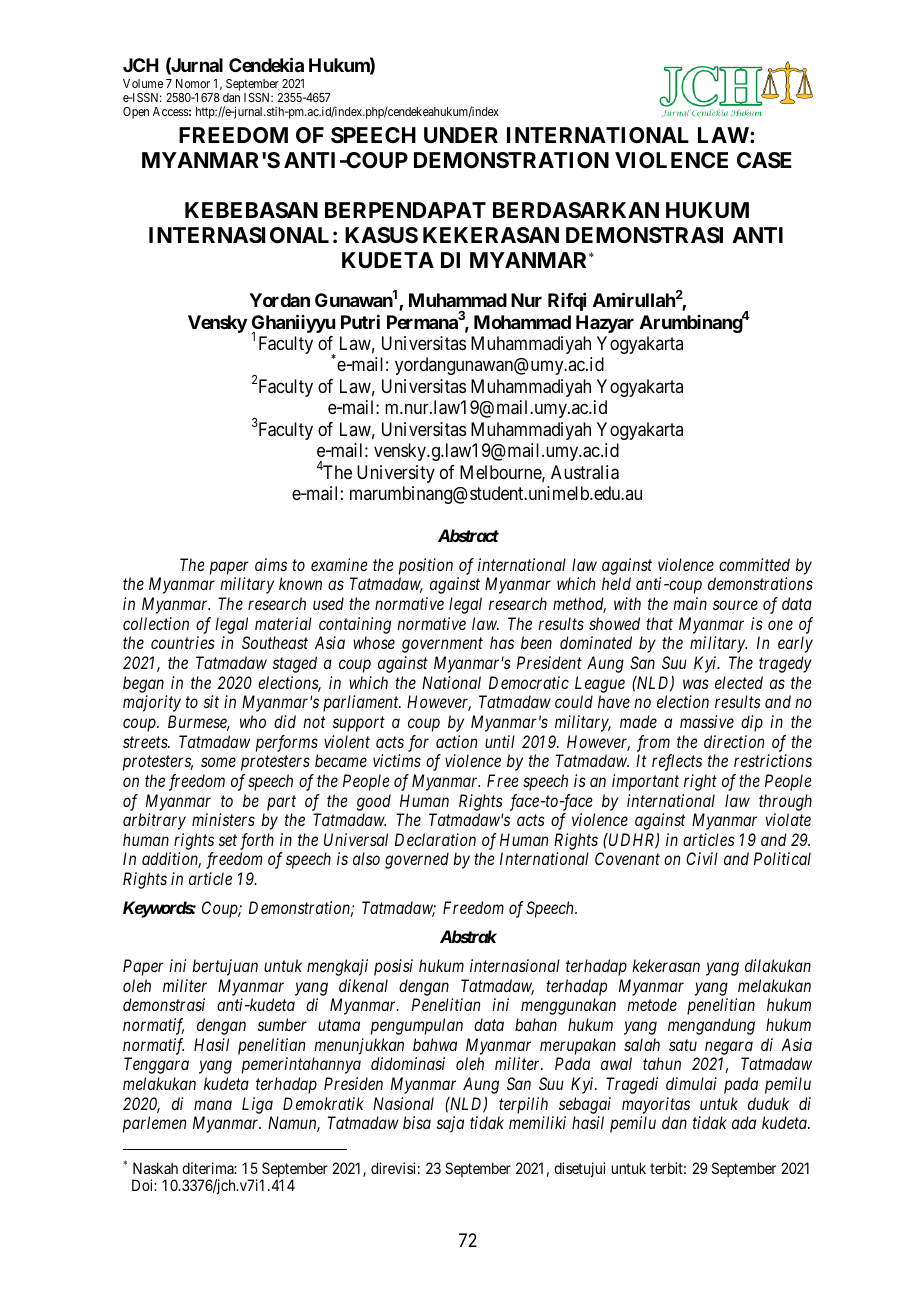  What do you see at coordinates (218, 762) in the image?
I see `some` at bounding box center [218, 762].
